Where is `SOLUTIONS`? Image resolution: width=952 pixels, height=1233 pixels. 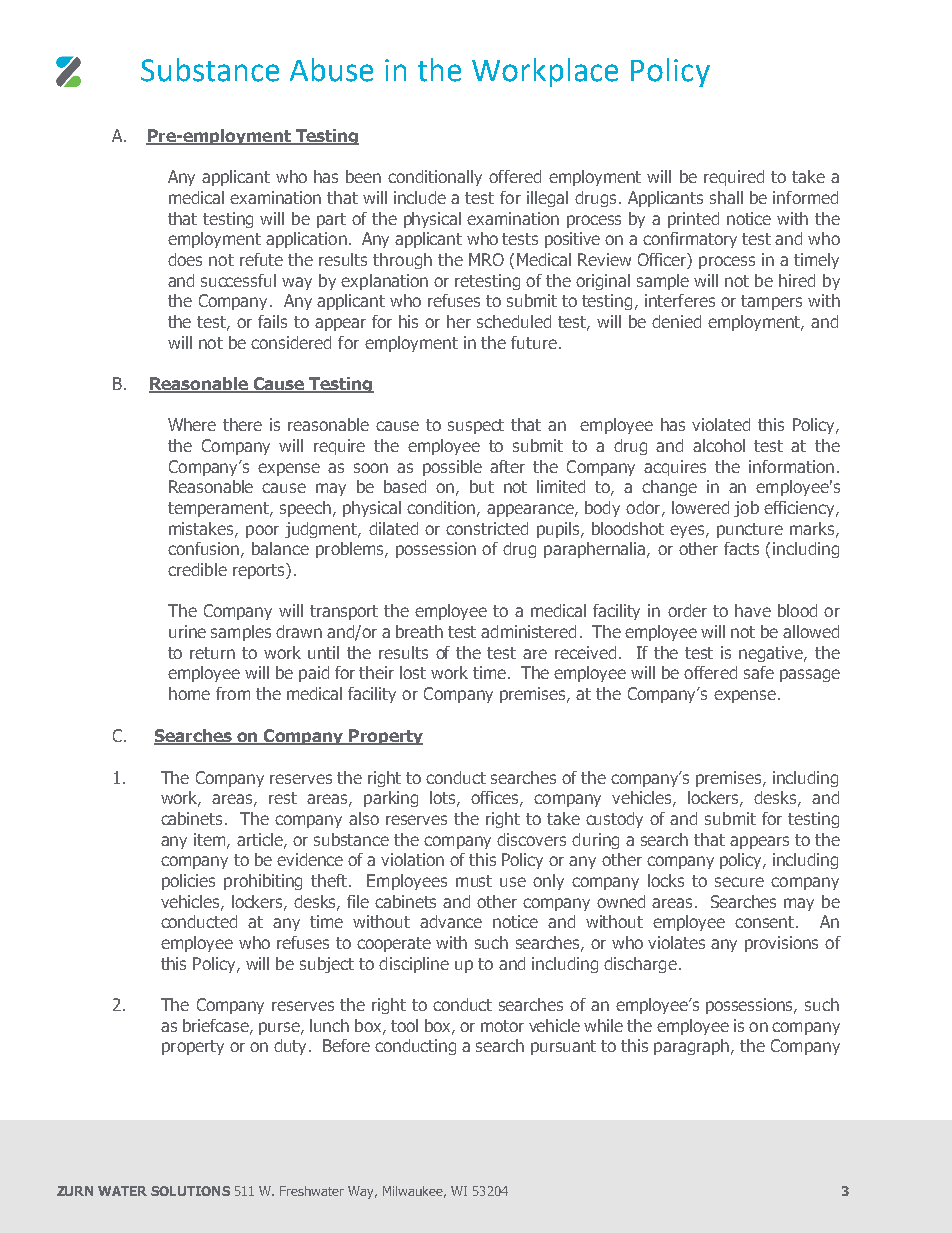
SOLUTIONS is located at coordinates (190, 1191).
